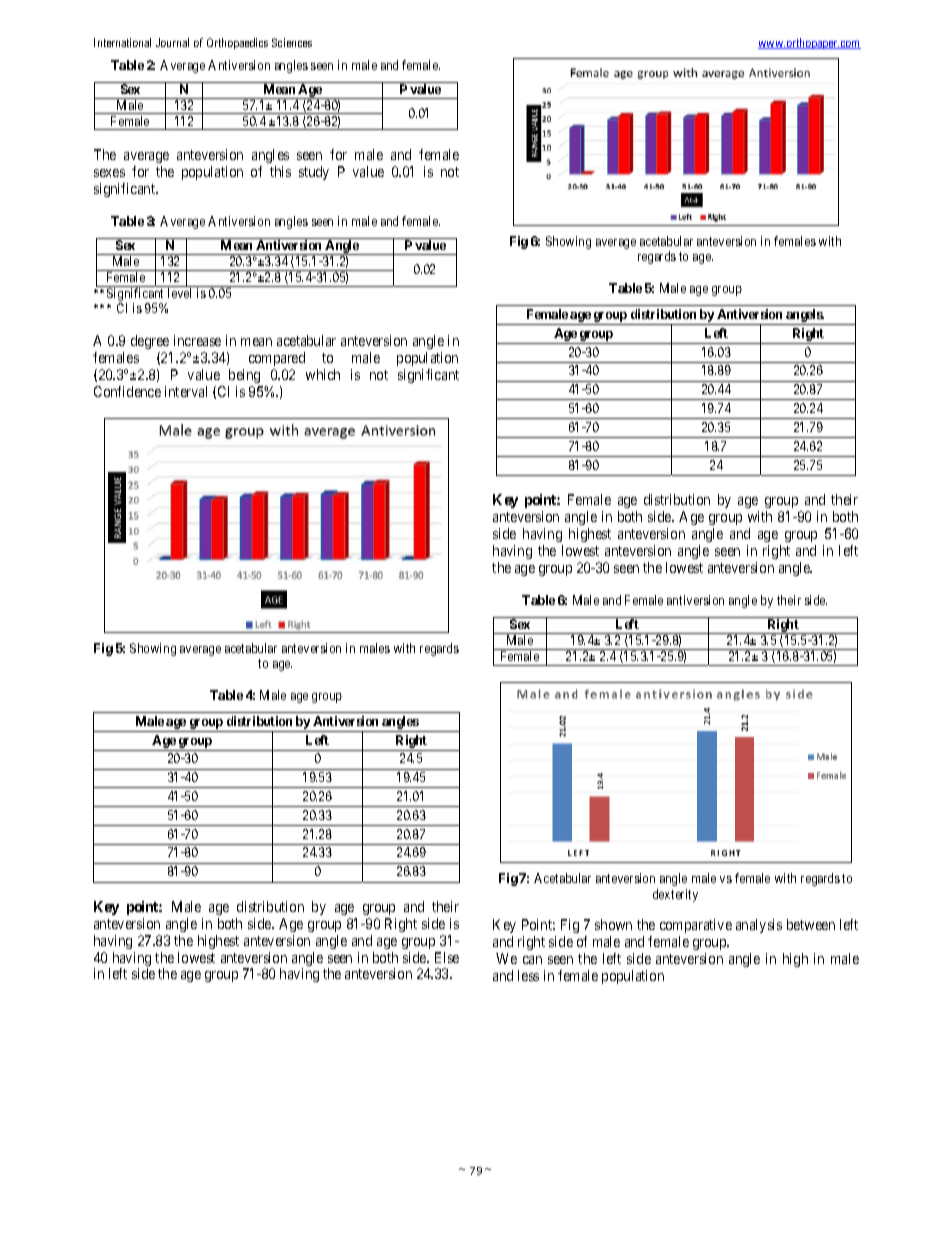  I want to click on compared, so click(277, 359).
